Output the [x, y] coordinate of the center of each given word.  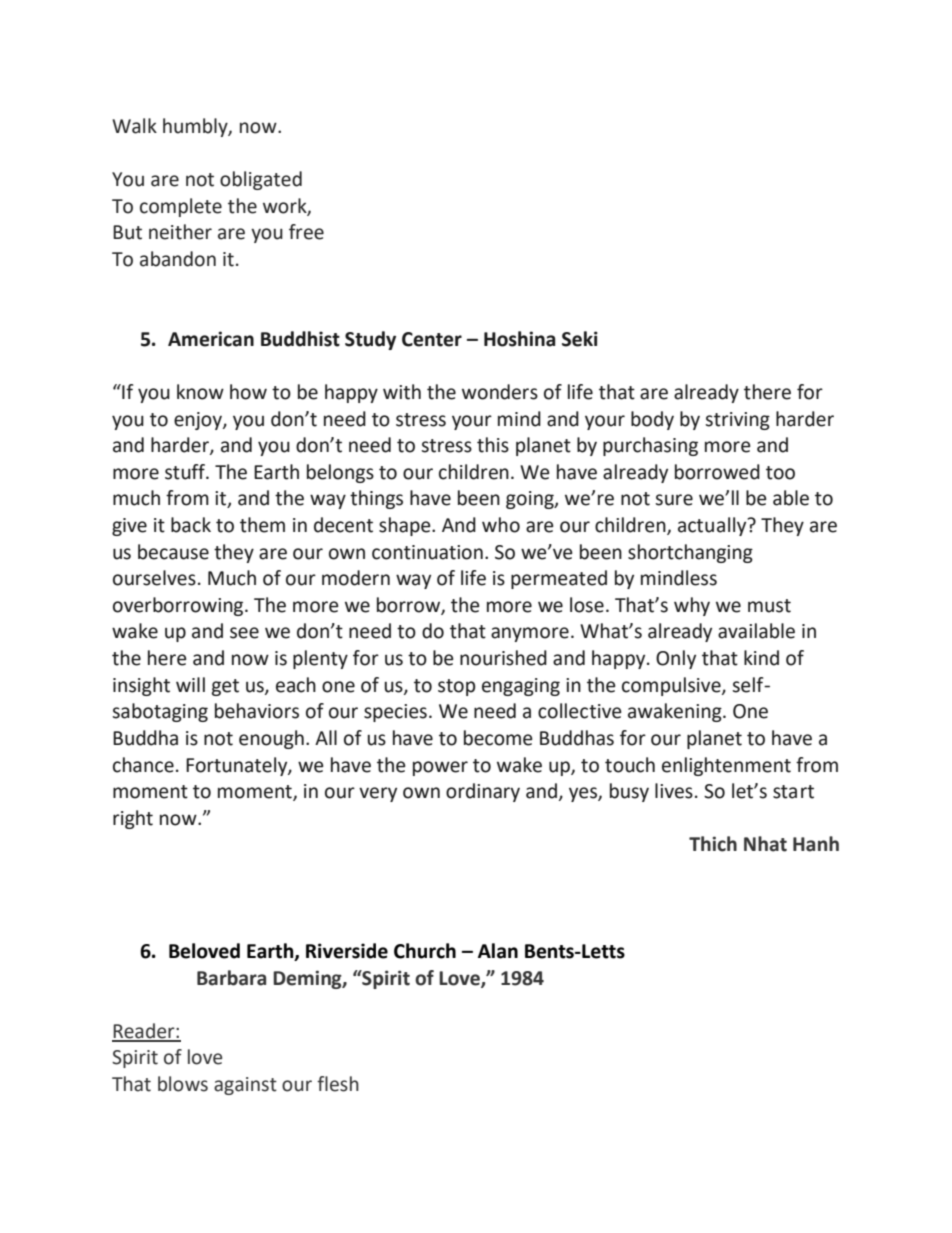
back [191, 525]
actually [713, 526]
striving [737, 421]
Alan [498, 951]
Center [432, 339]
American [211, 339]
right [133, 819]
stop [457, 687]
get [225, 687]
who [501, 525]
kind [761, 658]
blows [183, 1084]
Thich [713, 844]
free [306, 232]
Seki [580, 339]
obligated [261, 180]
